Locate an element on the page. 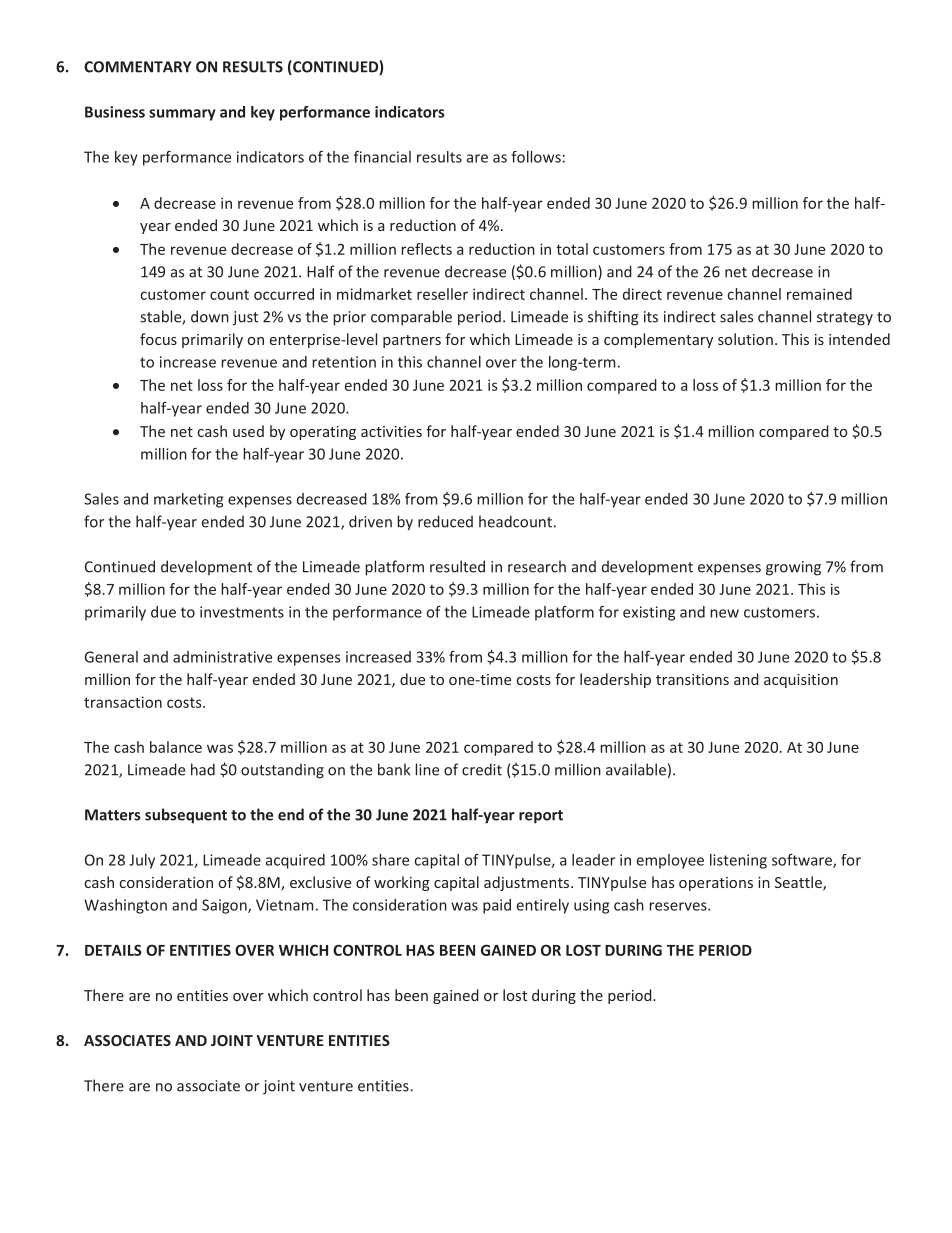 This page has width=952, height=1233. Saigon is located at coordinates (225, 906).
